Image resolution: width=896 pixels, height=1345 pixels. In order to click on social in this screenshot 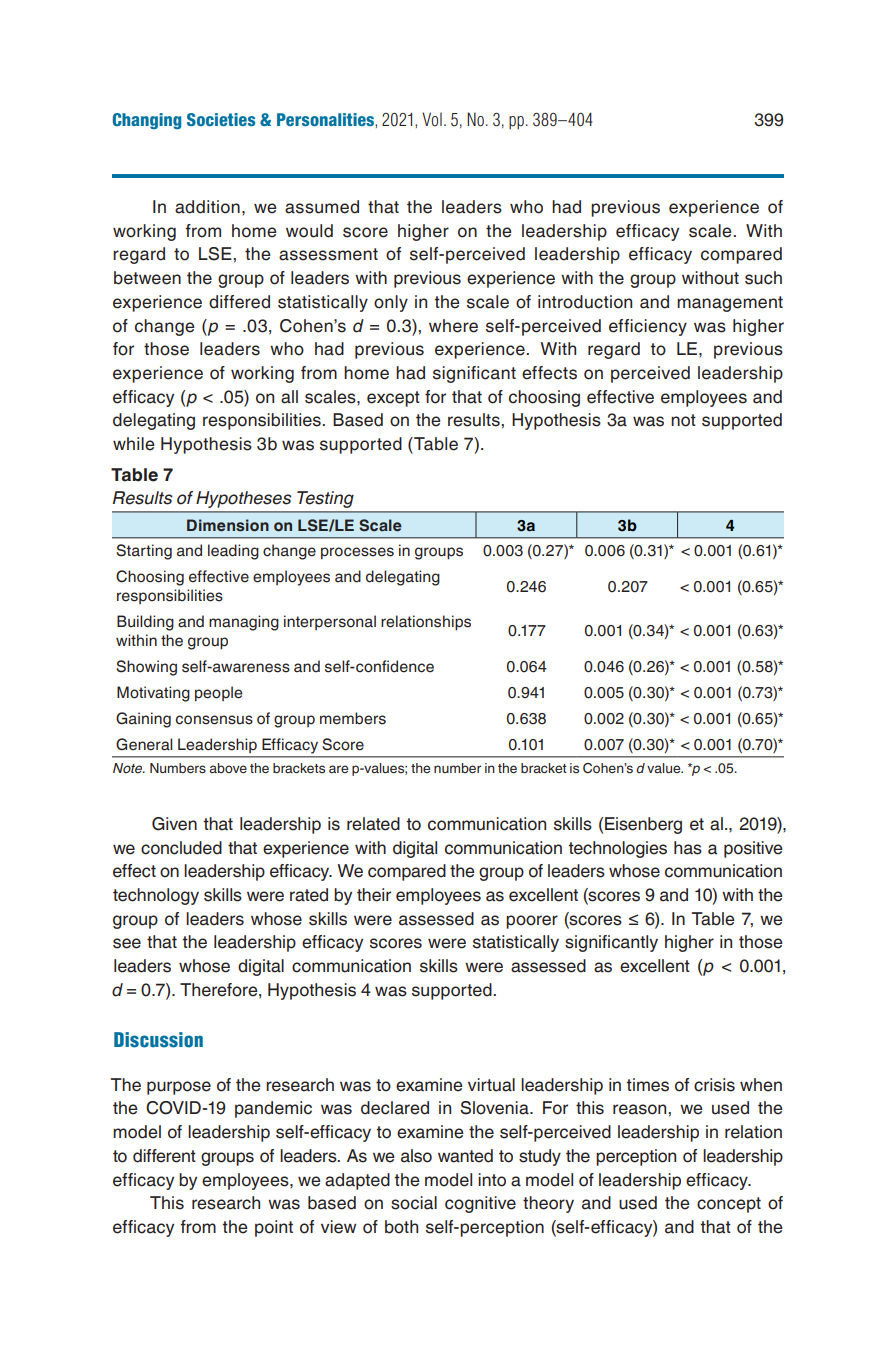, I will do `click(414, 1203)`.
